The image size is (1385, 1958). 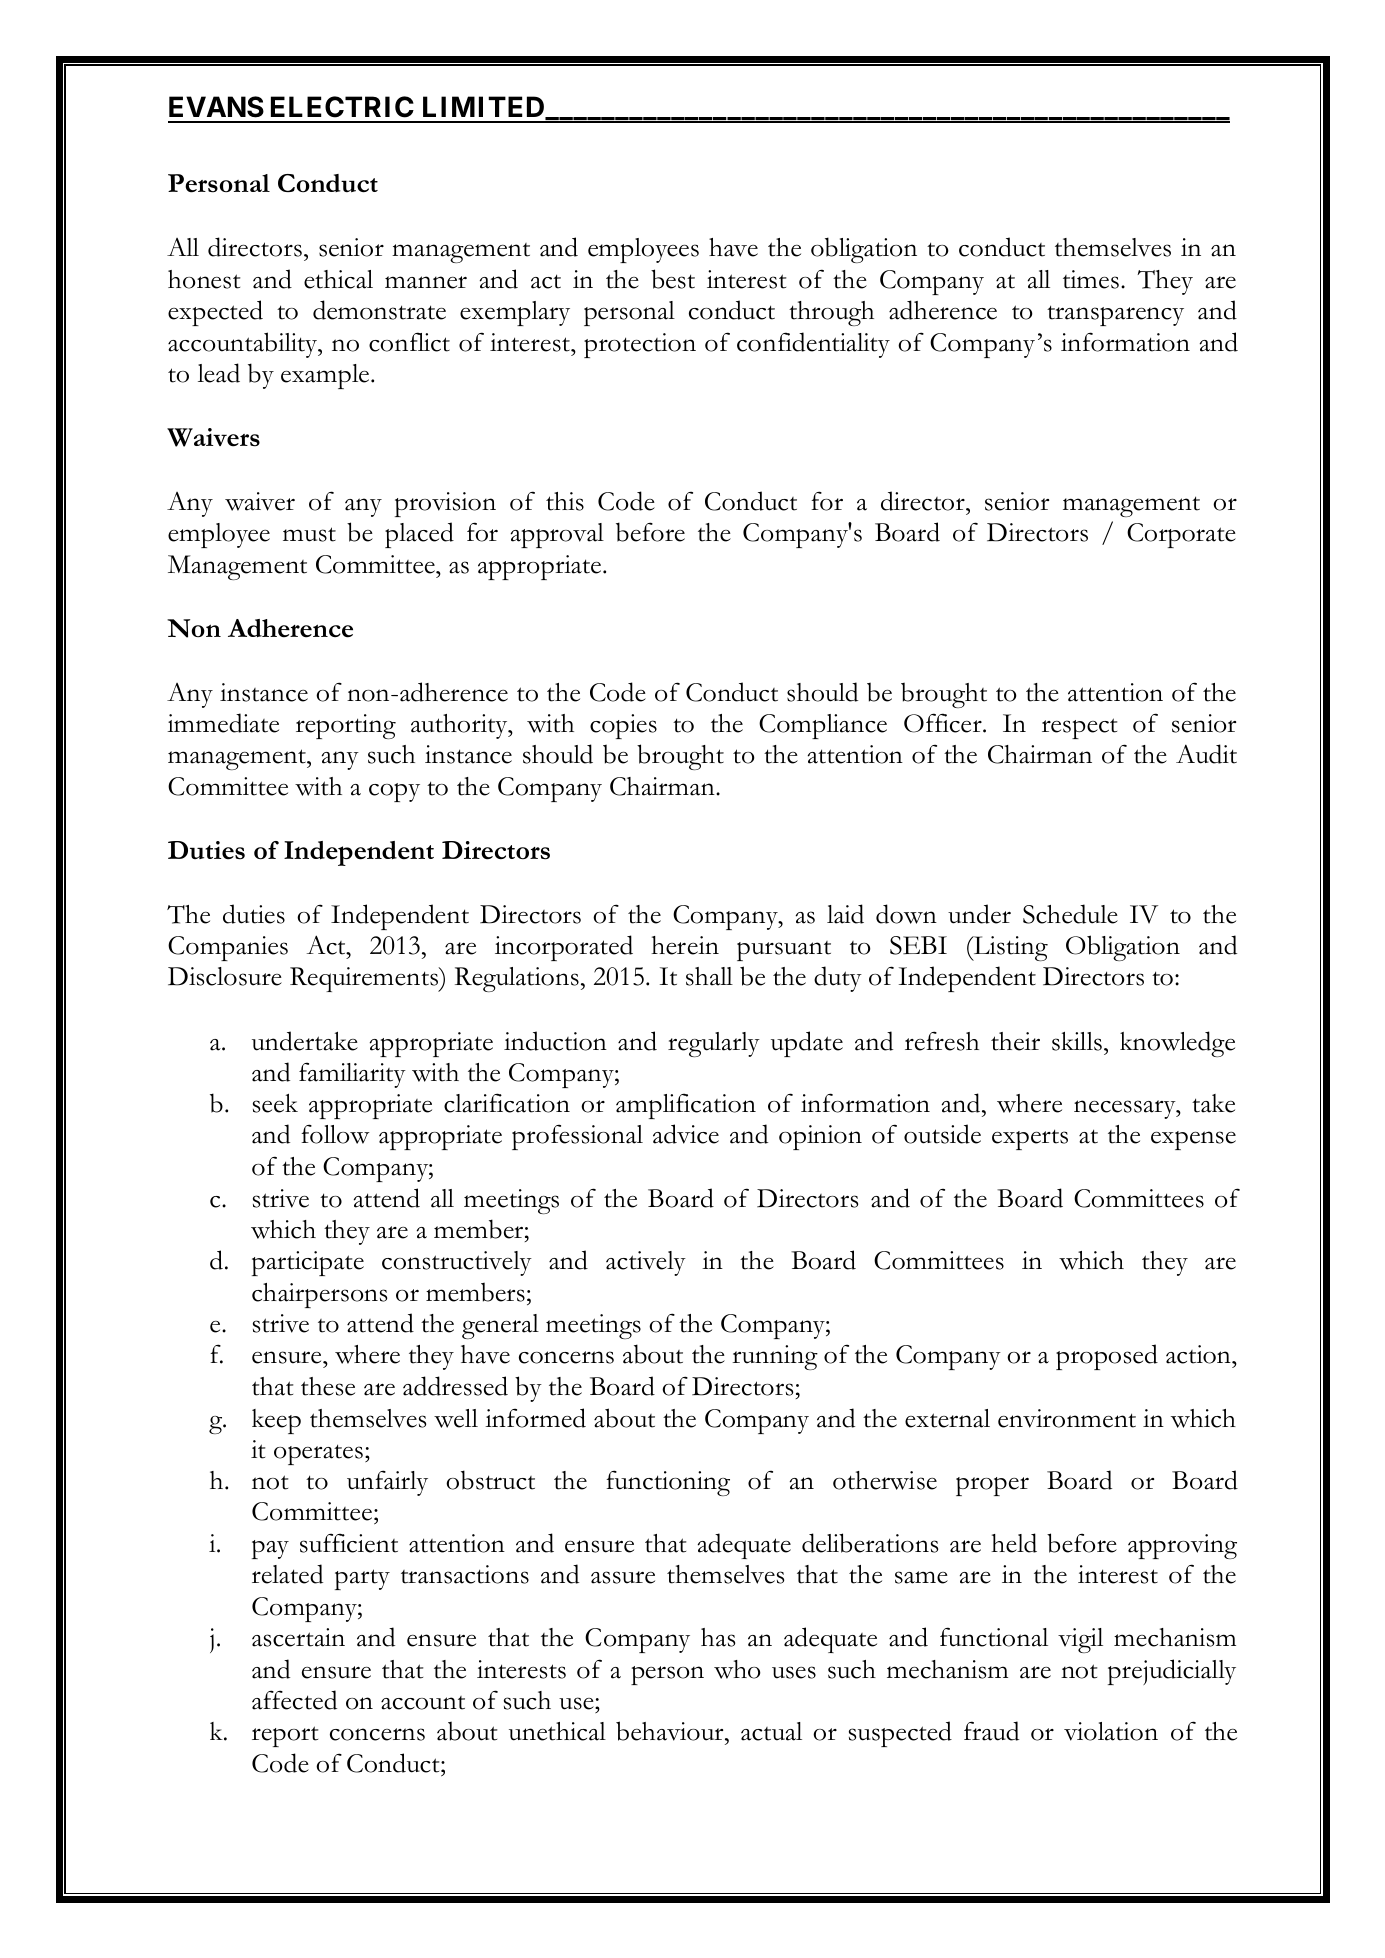 I want to click on affected, so click(x=294, y=1700).
